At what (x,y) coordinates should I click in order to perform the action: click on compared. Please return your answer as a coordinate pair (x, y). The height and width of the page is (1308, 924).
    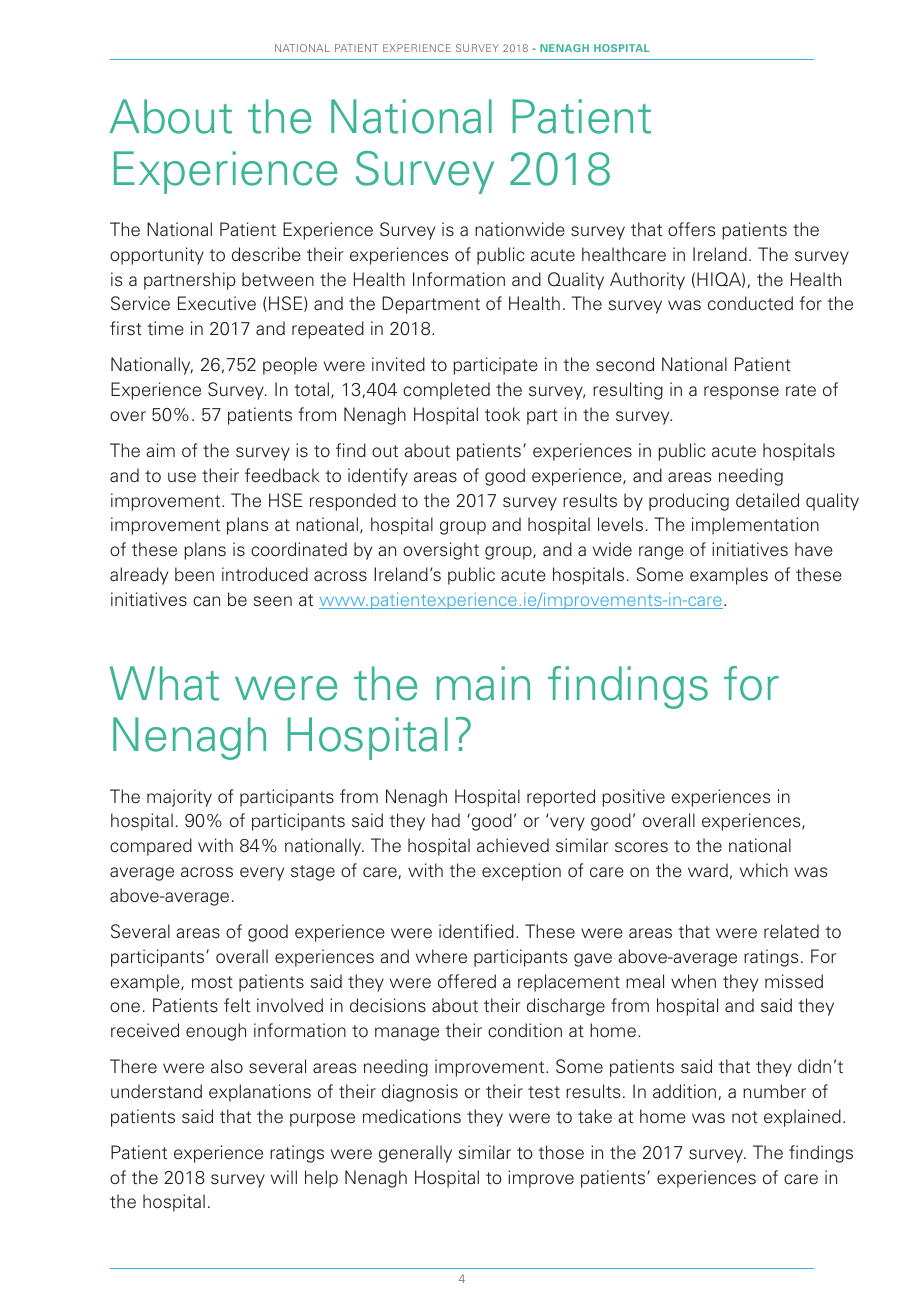
    Looking at the image, I should click on (151, 847).
